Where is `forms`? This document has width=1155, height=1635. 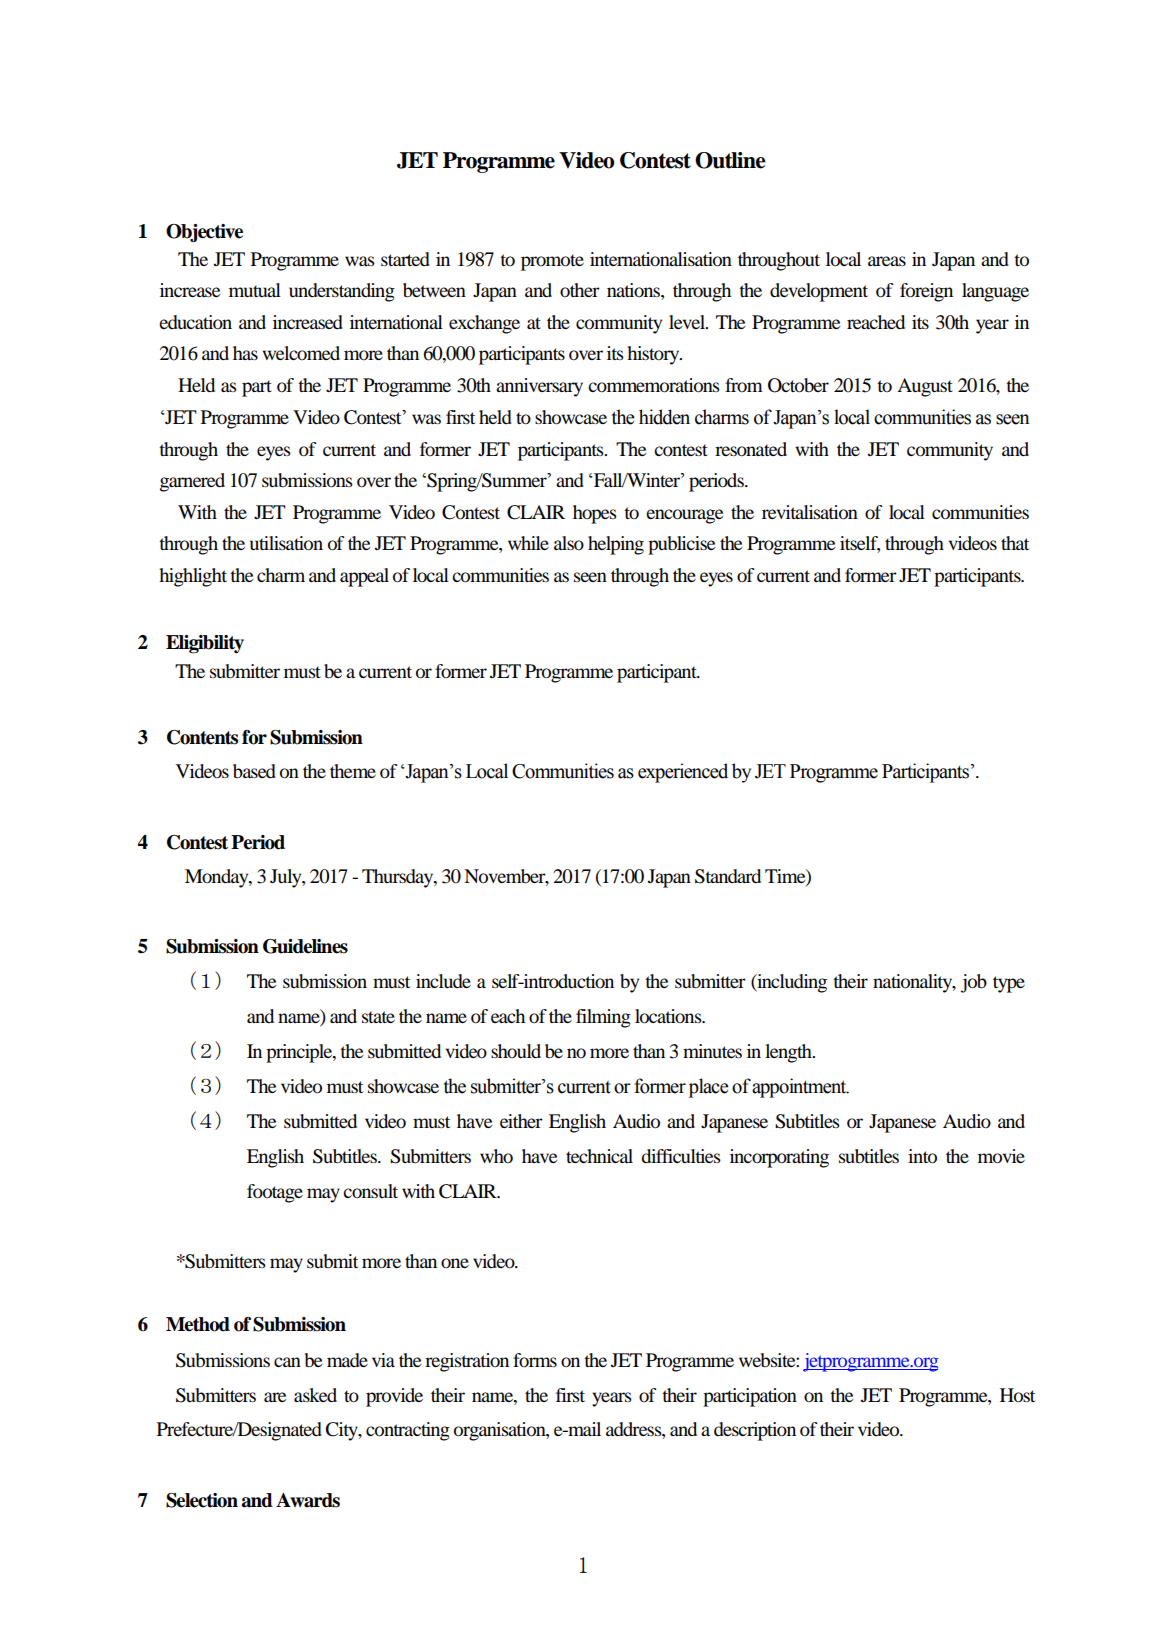
forms is located at coordinates (535, 1360).
